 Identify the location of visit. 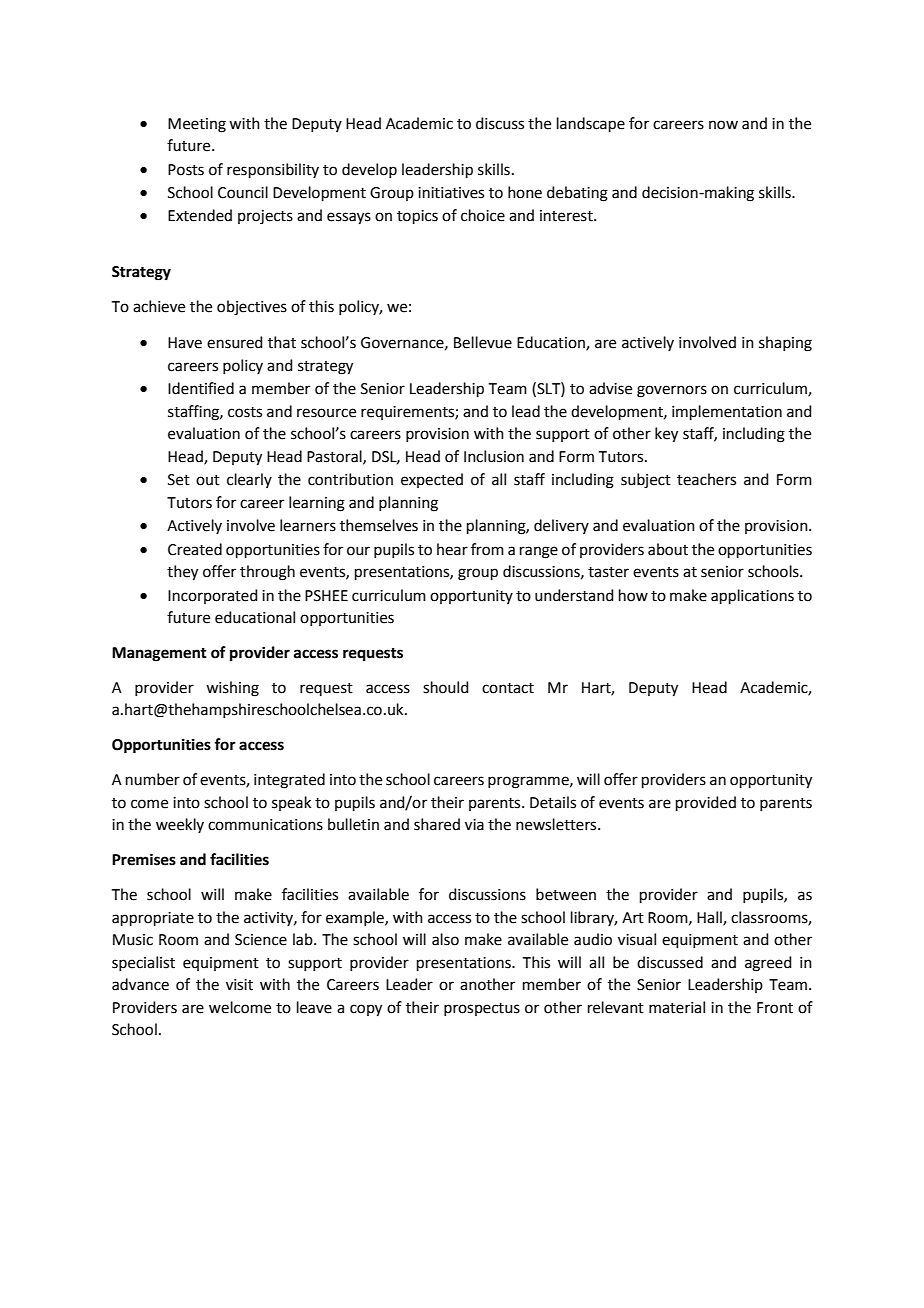
(239, 985).
